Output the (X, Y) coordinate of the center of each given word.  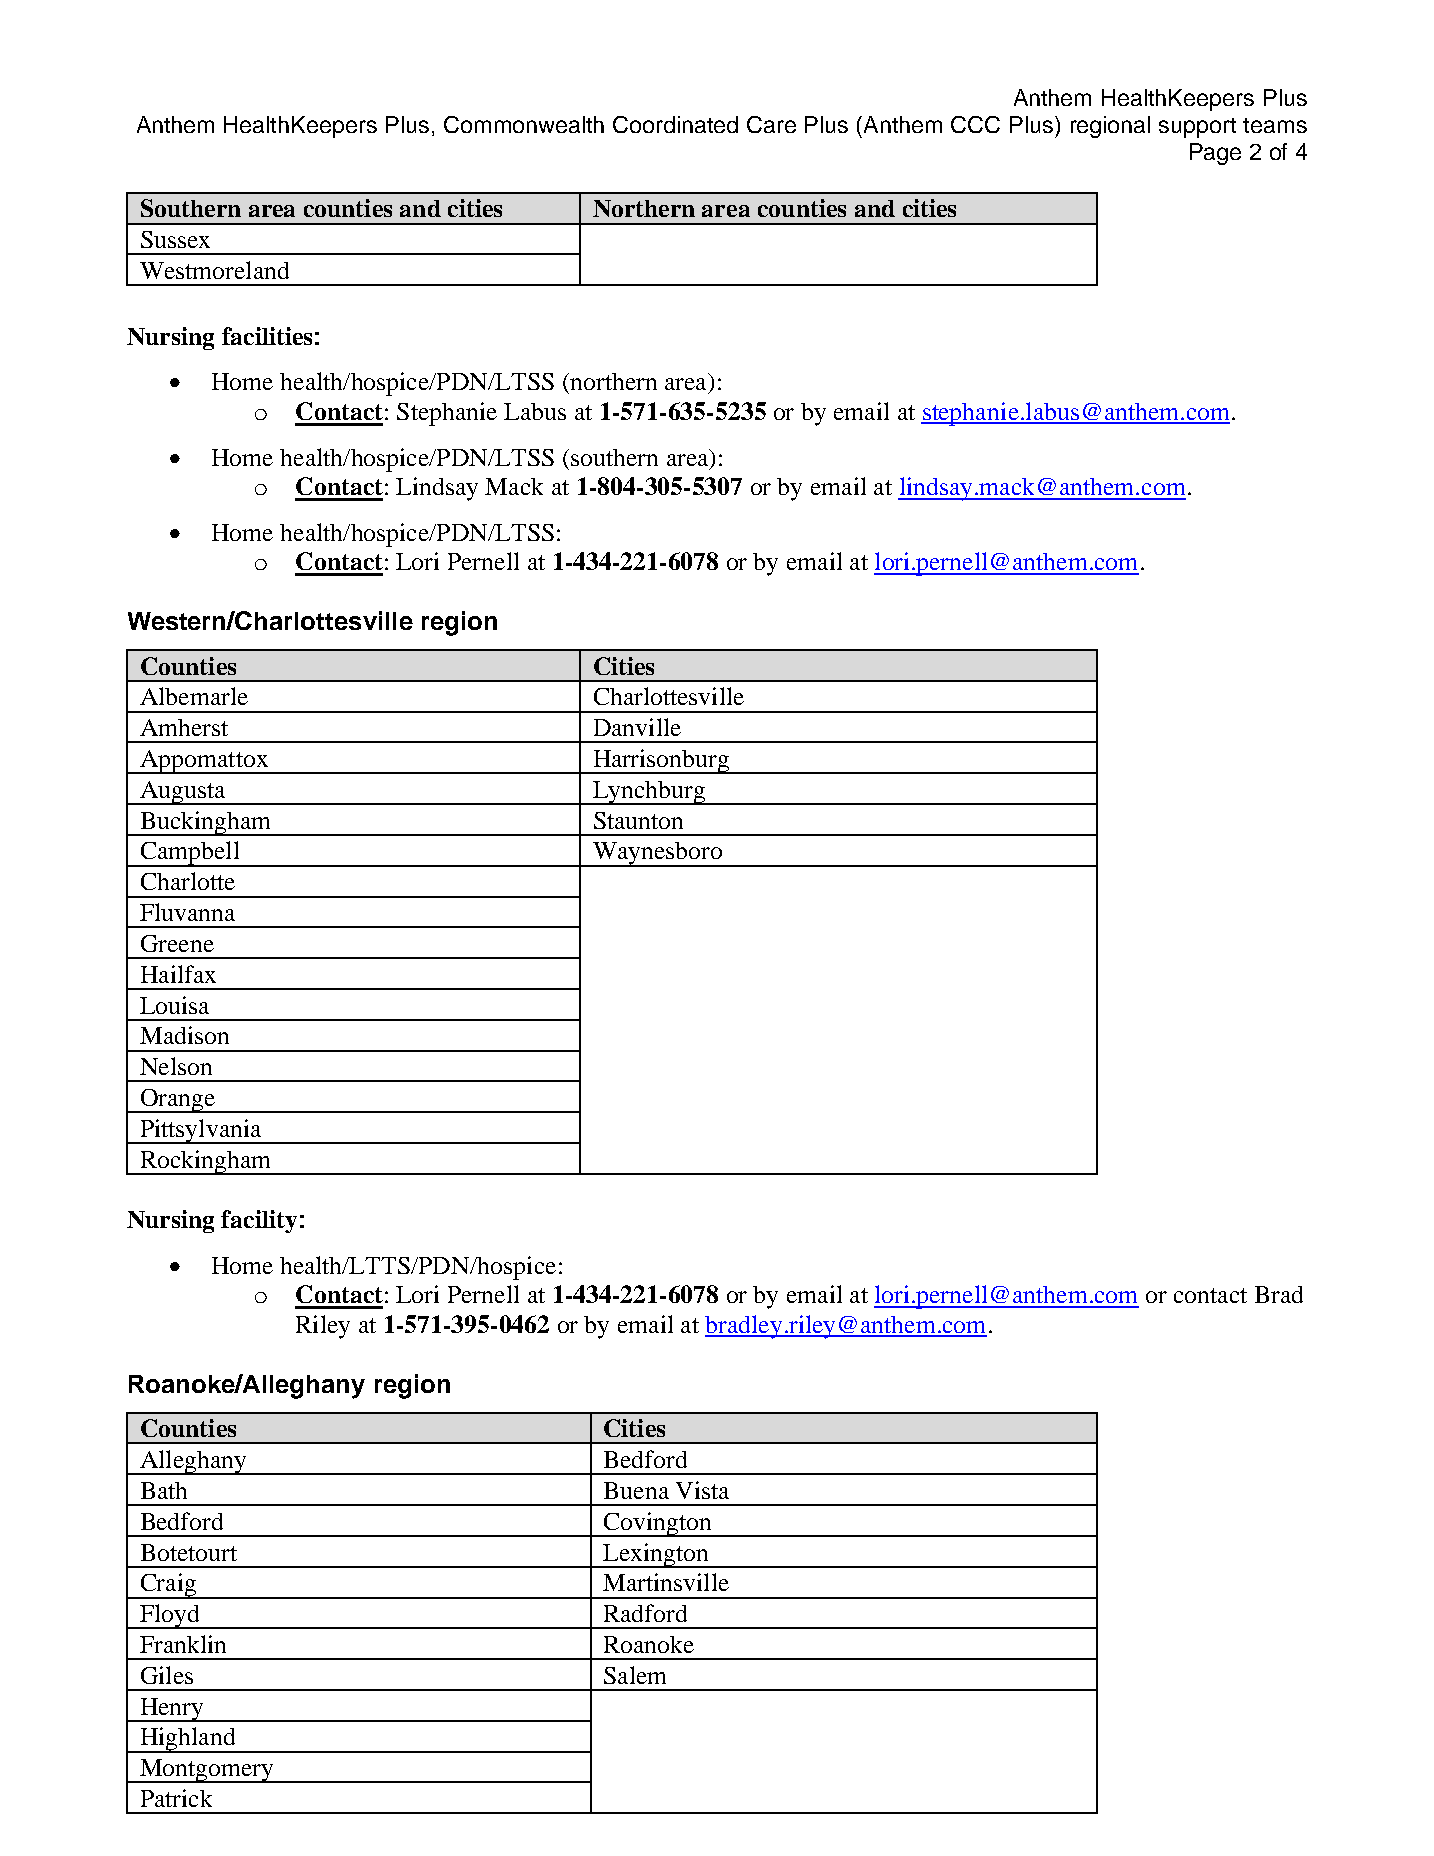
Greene (177, 943)
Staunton (638, 820)
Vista (702, 1490)
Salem (635, 1675)
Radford (645, 1613)
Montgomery (207, 1771)
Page (1215, 154)
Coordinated (675, 124)
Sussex (175, 239)
